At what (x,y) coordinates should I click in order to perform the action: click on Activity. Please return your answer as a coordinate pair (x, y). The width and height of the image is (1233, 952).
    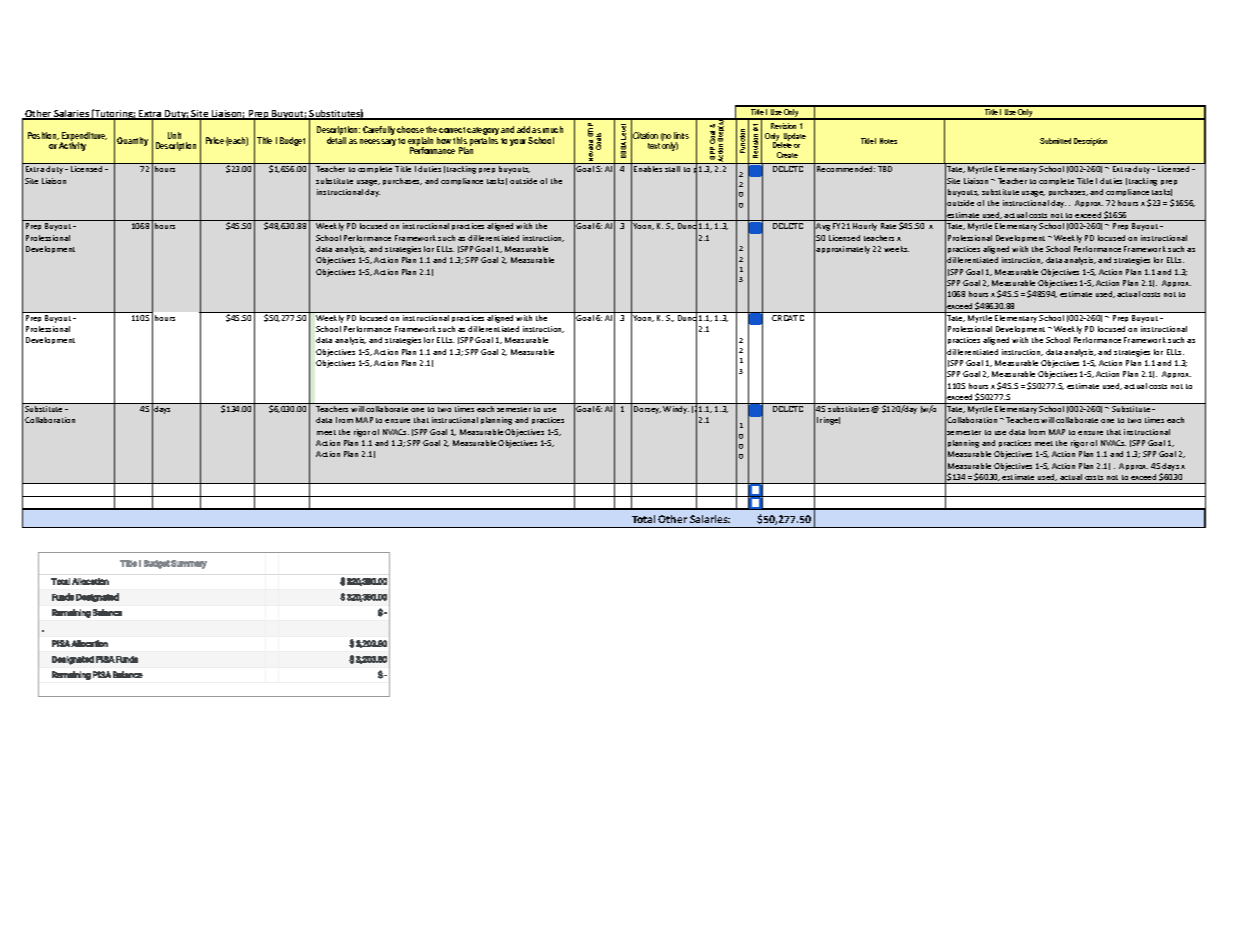
    Looking at the image, I should click on (72, 146).
